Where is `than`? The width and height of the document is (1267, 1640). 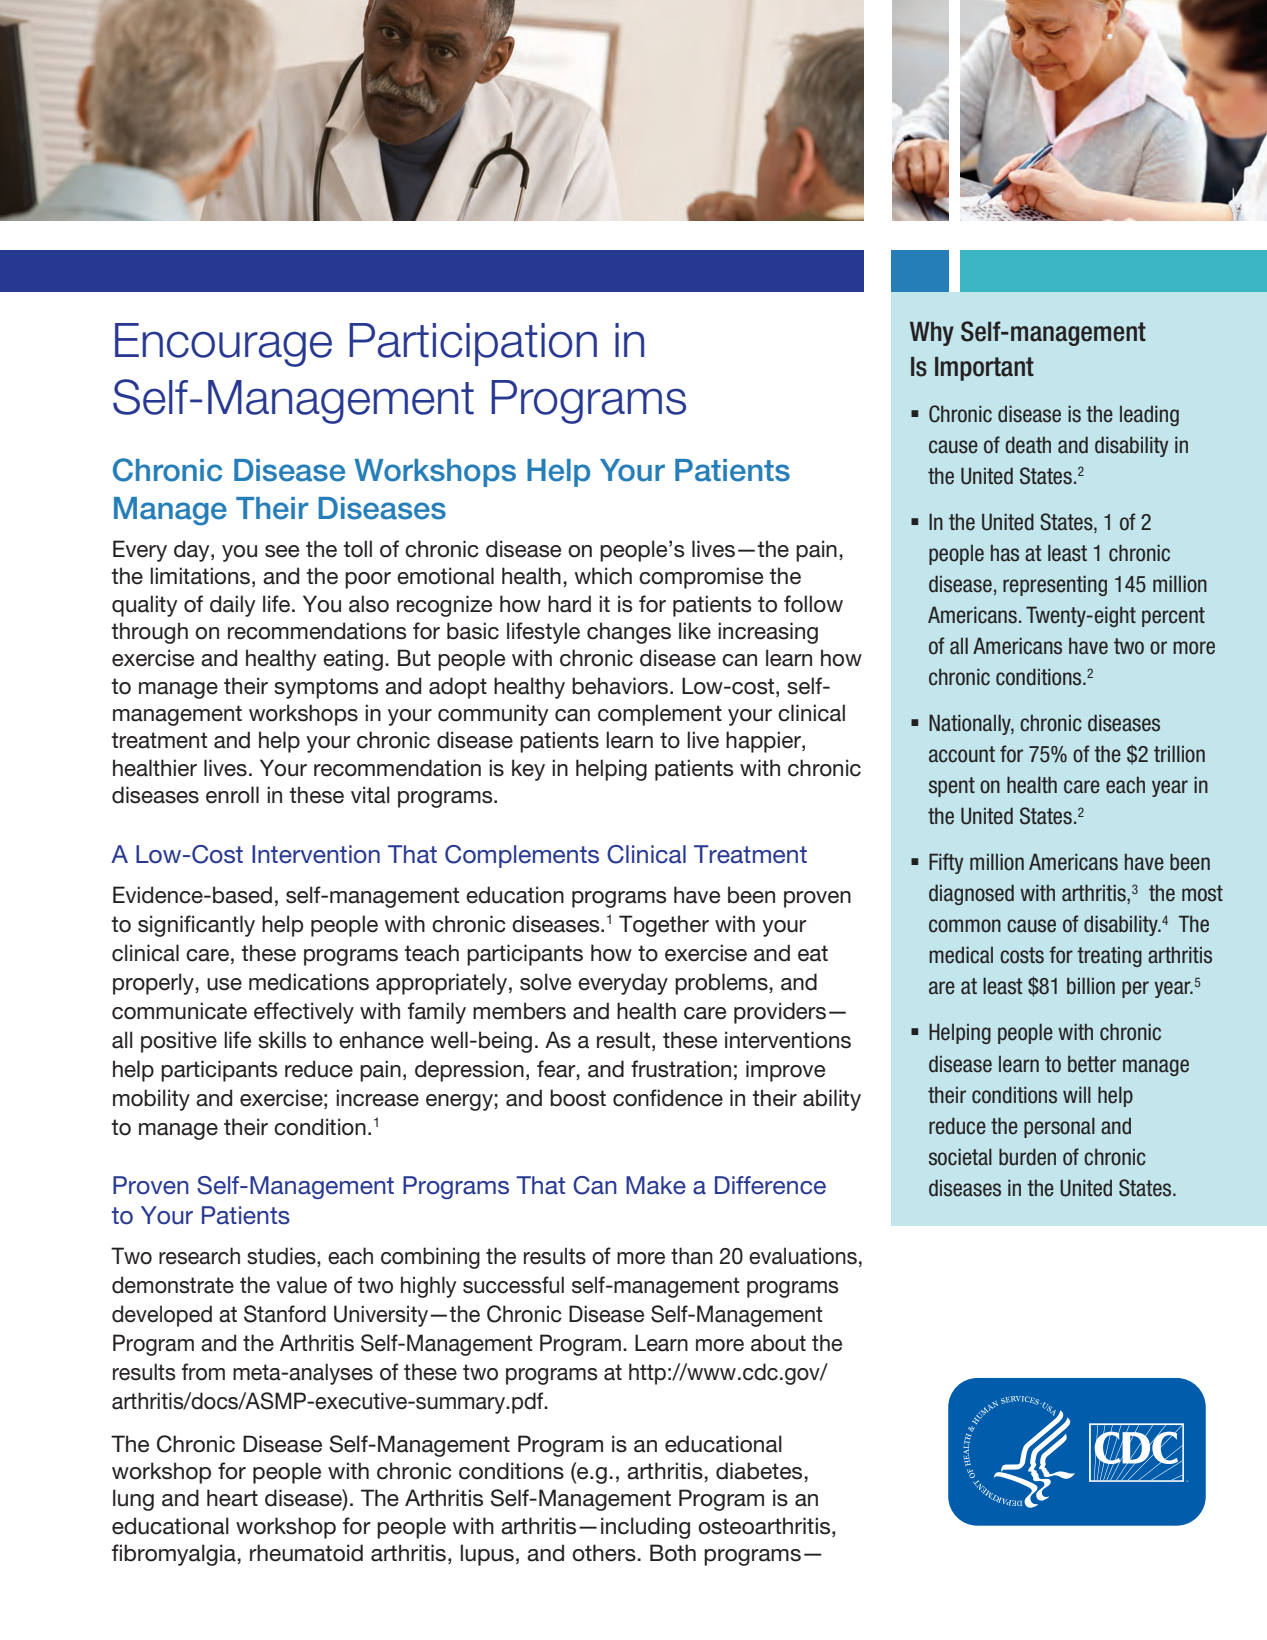 than is located at coordinates (692, 1256).
